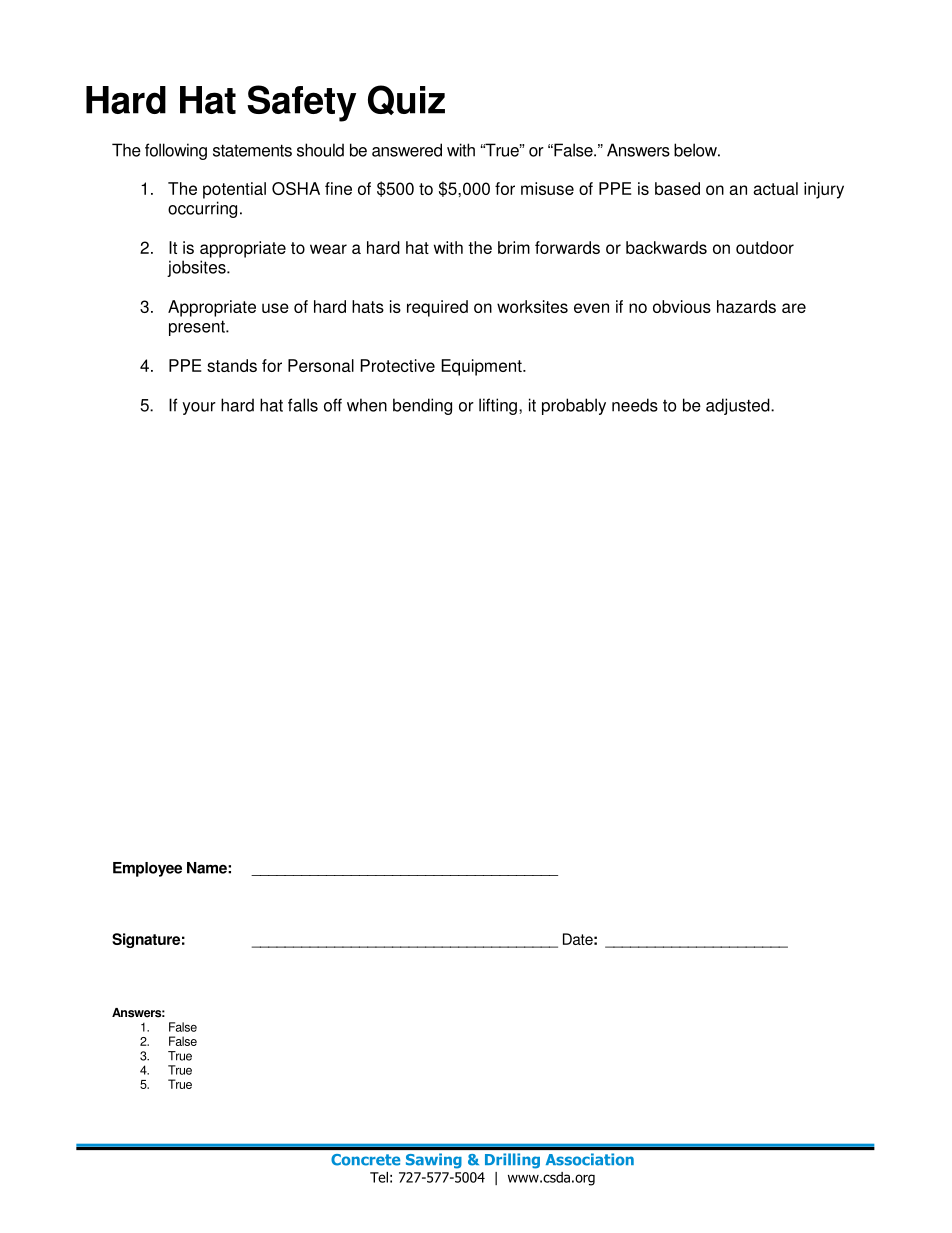 This page has height=1233, width=952. What do you see at coordinates (739, 406) in the page?
I see `adjusted` at bounding box center [739, 406].
